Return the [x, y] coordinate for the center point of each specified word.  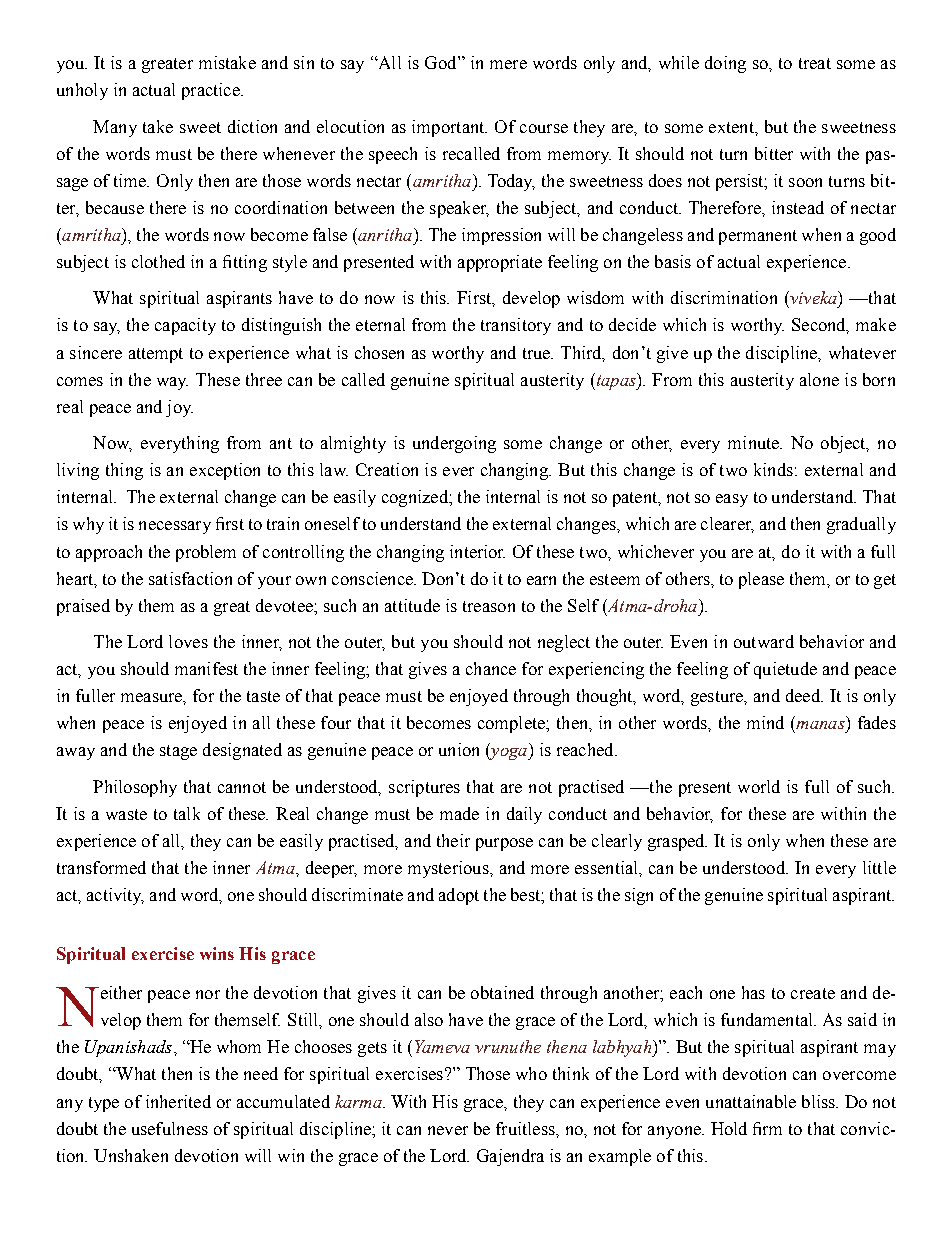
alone [819, 379]
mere [508, 64]
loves [188, 641]
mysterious [449, 869]
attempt [156, 355]
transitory [516, 326]
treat [815, 63]
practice [212, 91]
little [879, 867]
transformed [101, 867]
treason [489, 606]
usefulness [170, 1128]
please [761, 580]
